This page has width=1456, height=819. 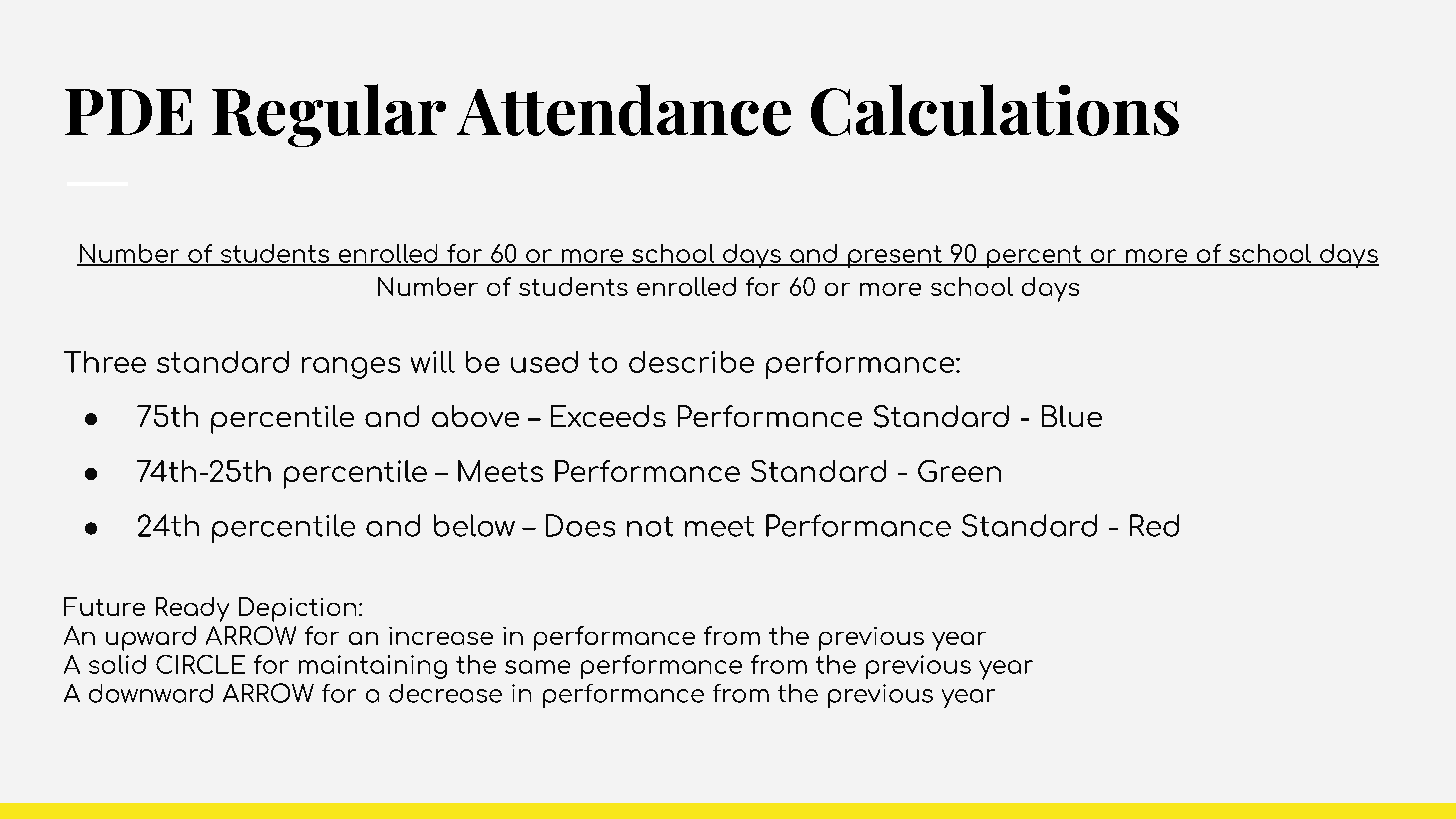 What do you see at coordinates (895, 256) in the page?
I see `present` at bounding box center [895, 256].
